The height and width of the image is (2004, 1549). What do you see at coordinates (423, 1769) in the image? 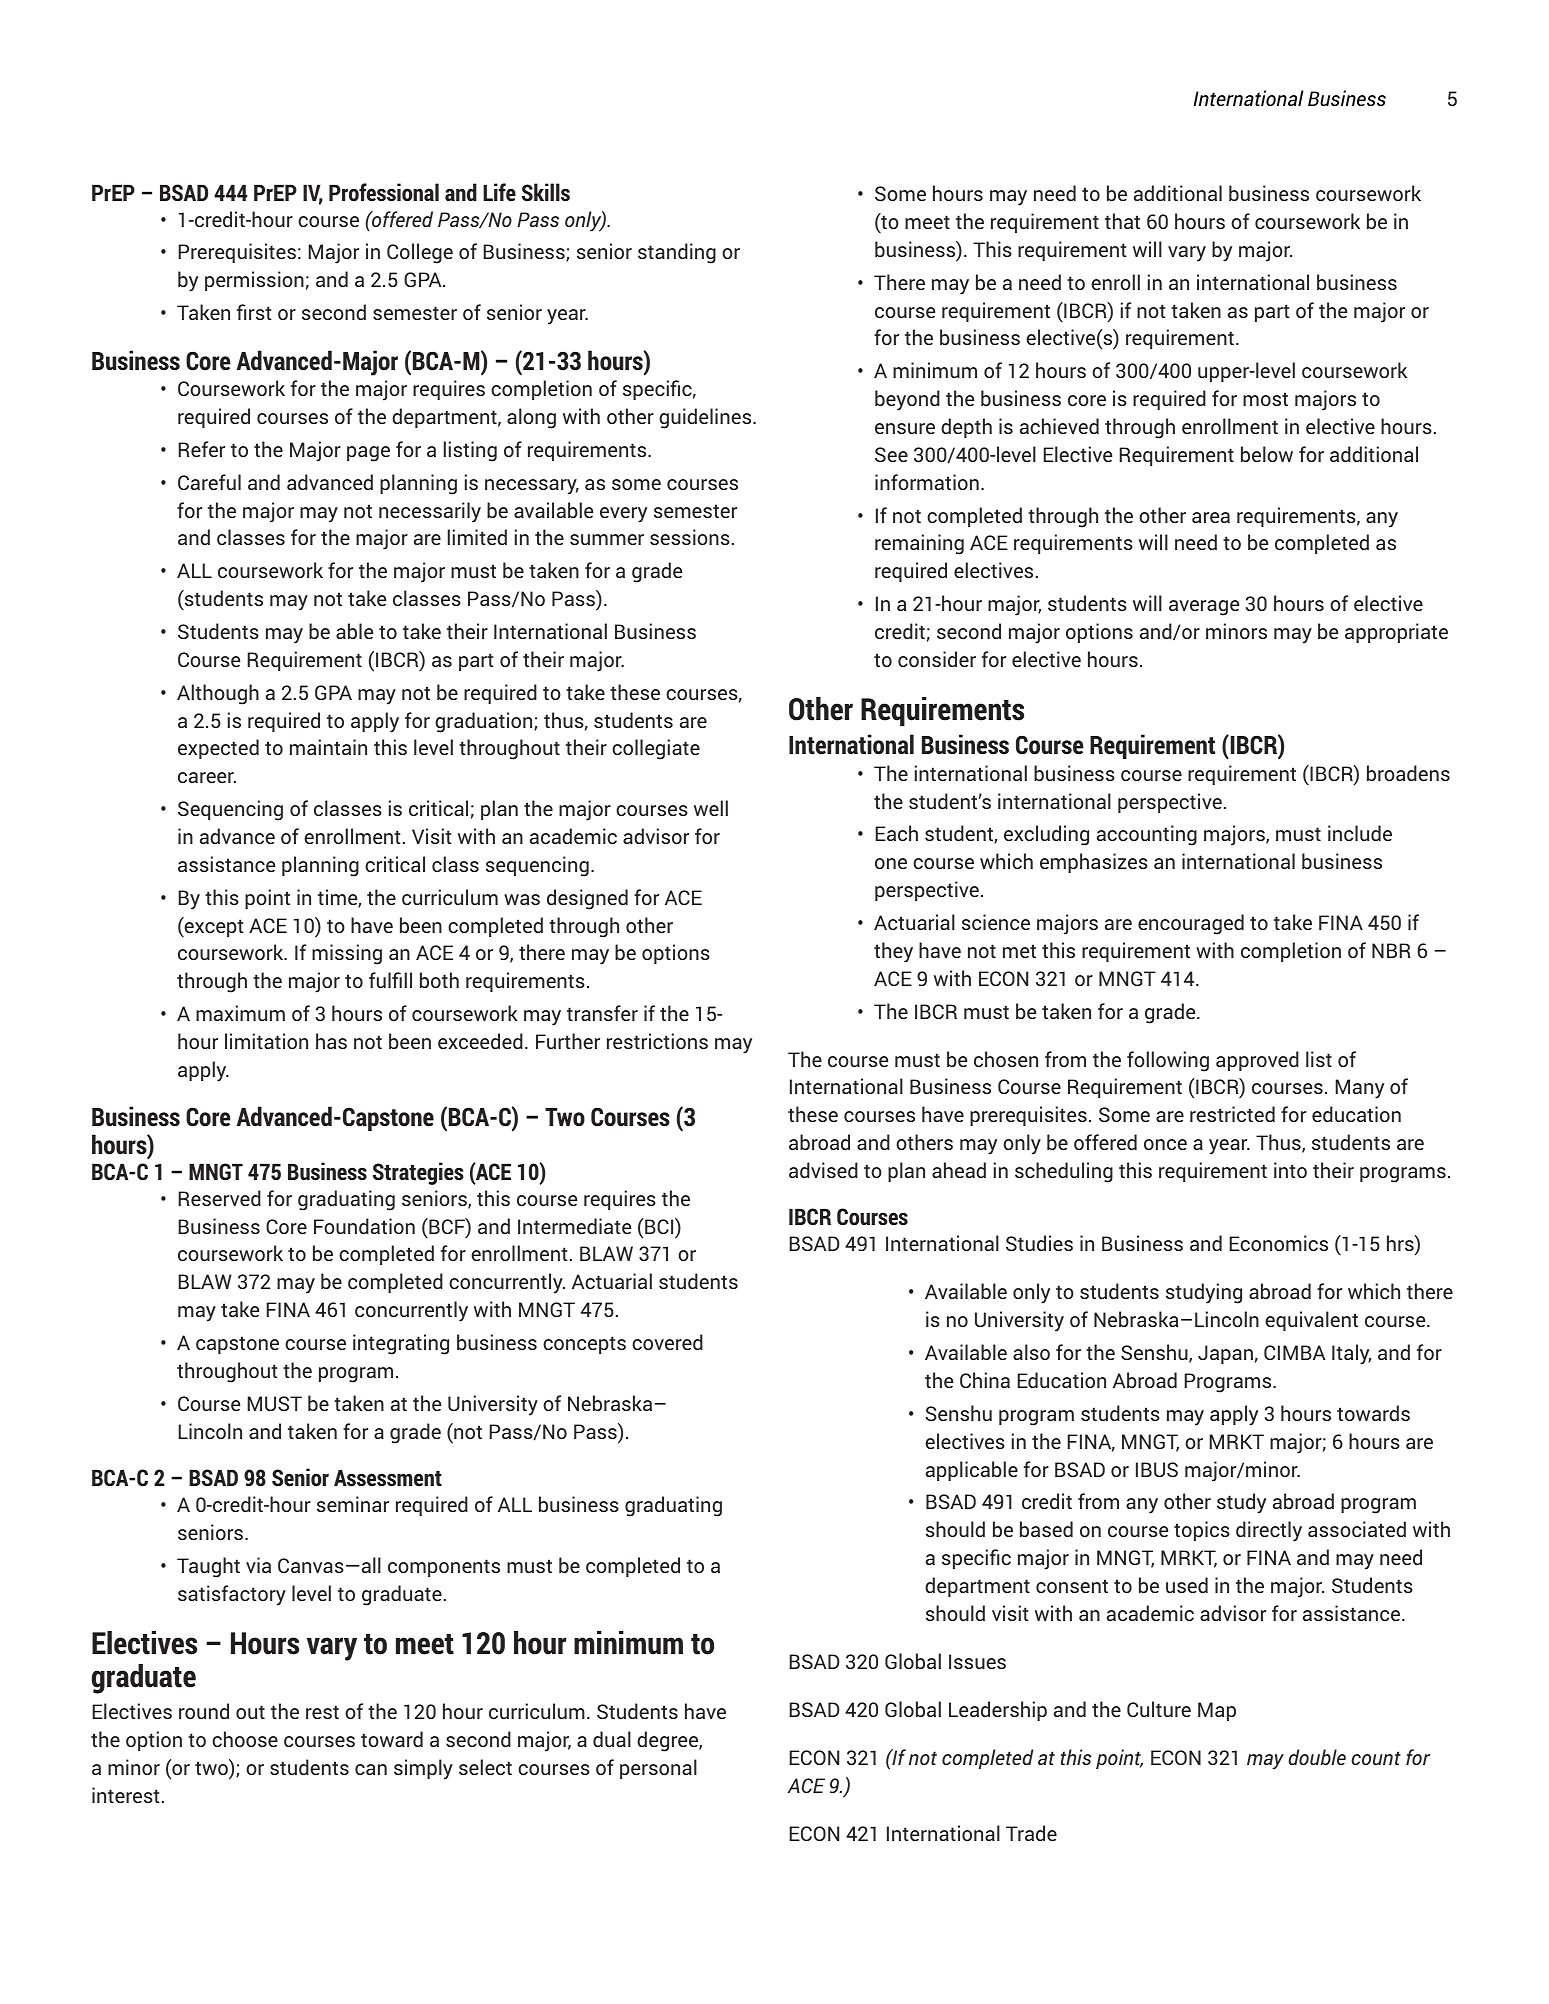
I see `simply` at bounding box center [423, 1769].
